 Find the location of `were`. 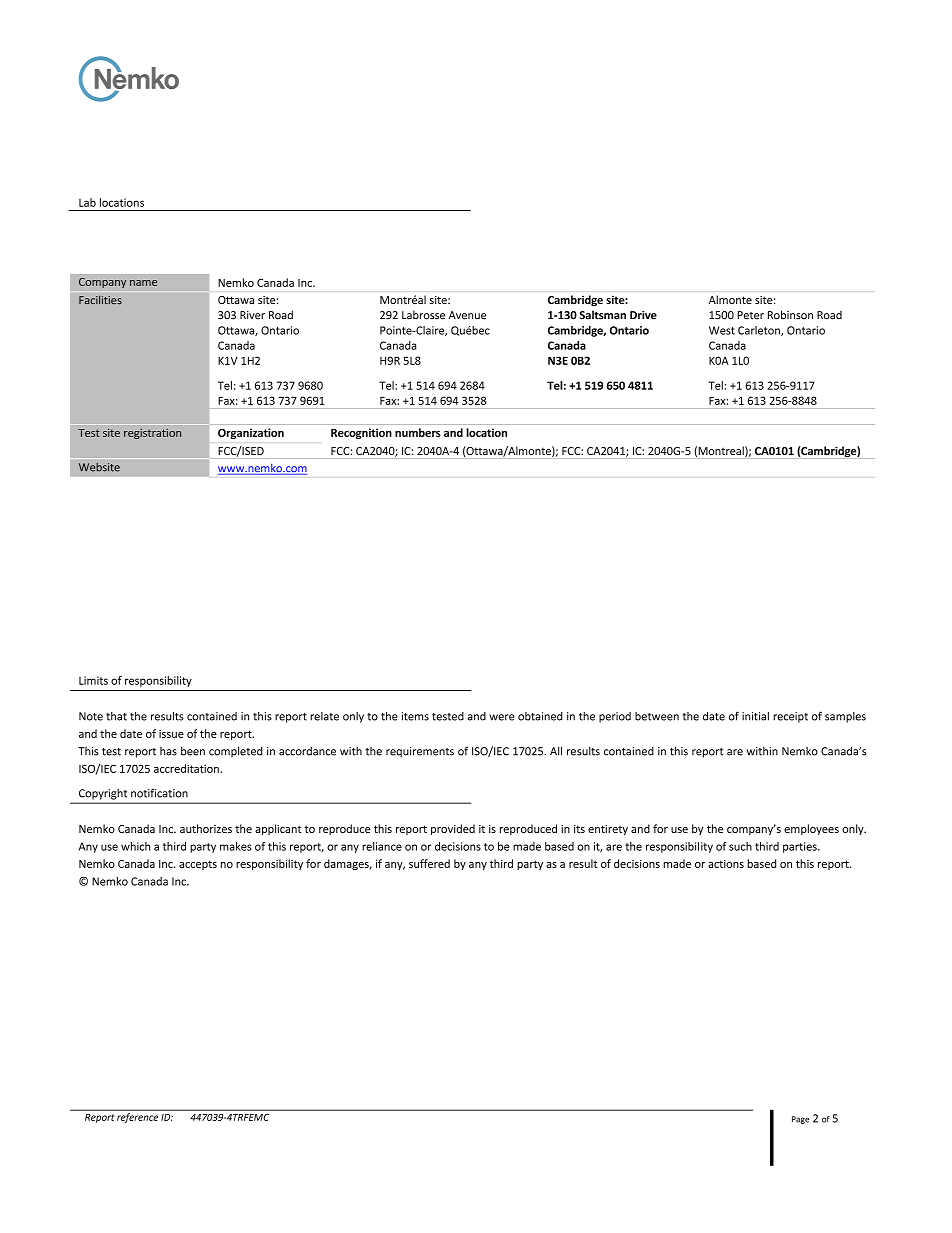

were is located at coordinates (501, 717).
